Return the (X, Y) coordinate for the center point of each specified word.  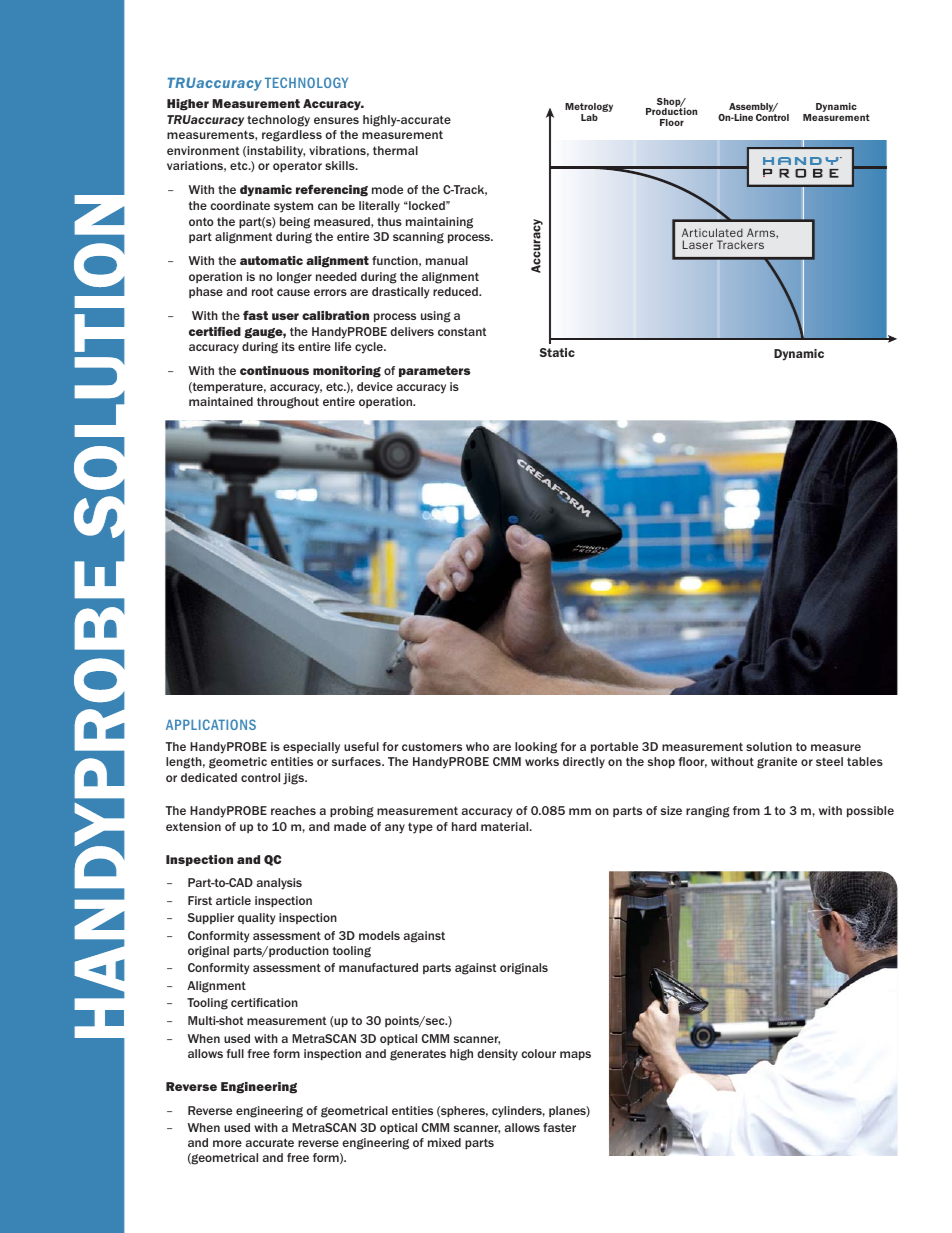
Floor (672, 122)
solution (769, 746)
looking (536, 748)
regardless (292, 136)
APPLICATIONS (211, 724)
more (227, 1143)
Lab (589, 117)
